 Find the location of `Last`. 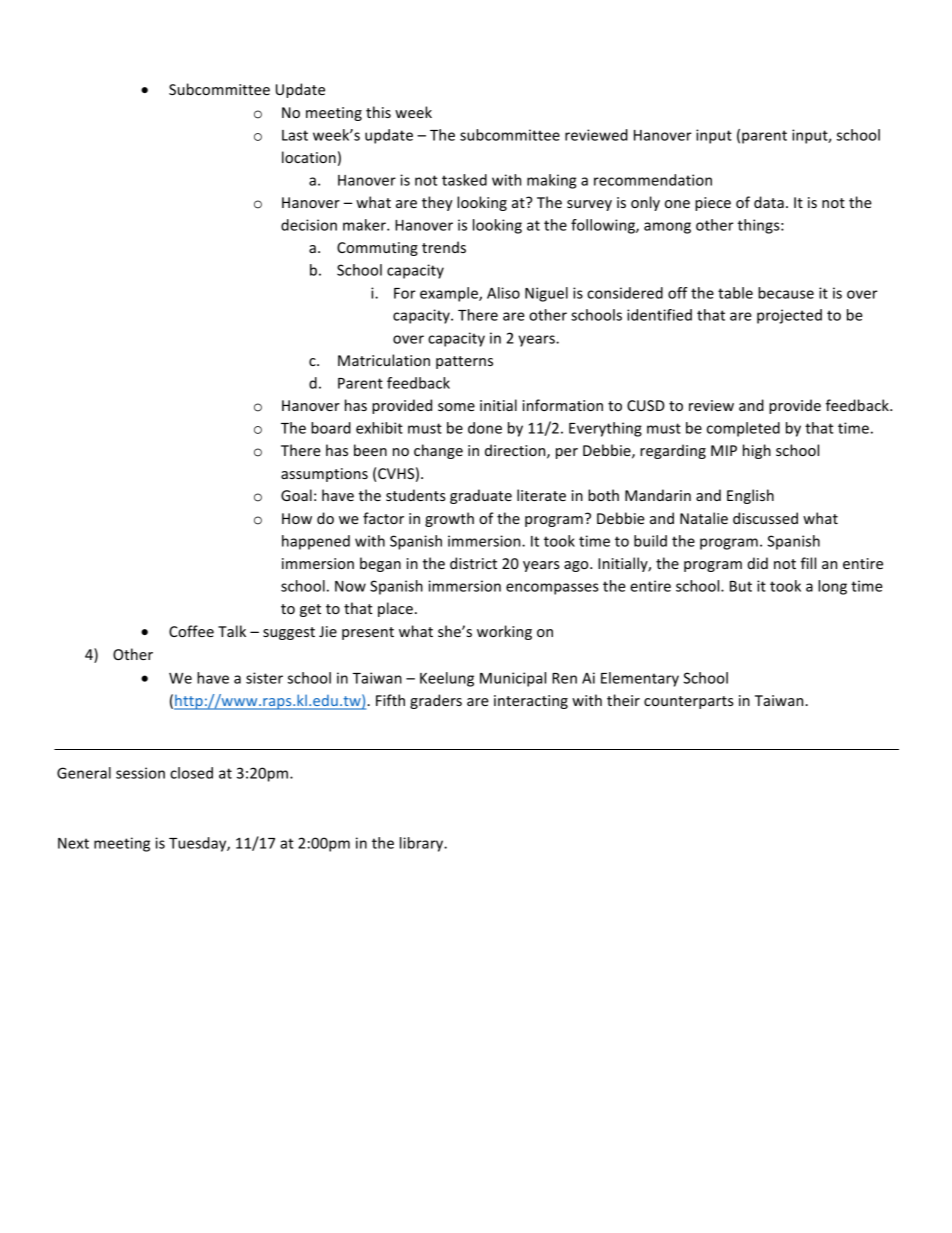

Last is located at coordinates (295, 135).
